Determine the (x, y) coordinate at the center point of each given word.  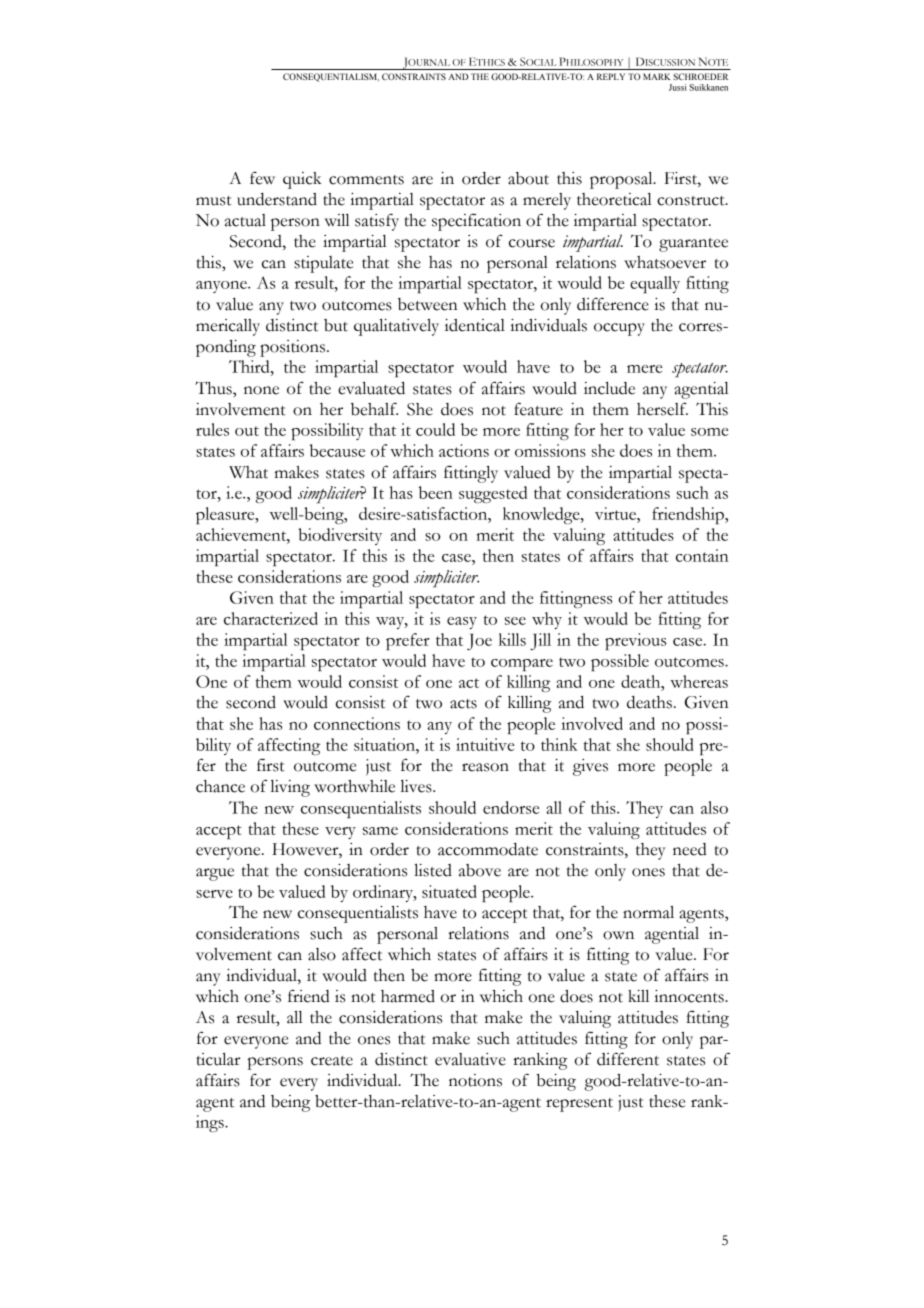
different (628, 1059)
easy (462, 623)
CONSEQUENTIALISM (331, 77)
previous (635, 641)
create (332, 1061)
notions (475, 1080)
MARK (657, 76)
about (528, 178)
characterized (271, 618)
